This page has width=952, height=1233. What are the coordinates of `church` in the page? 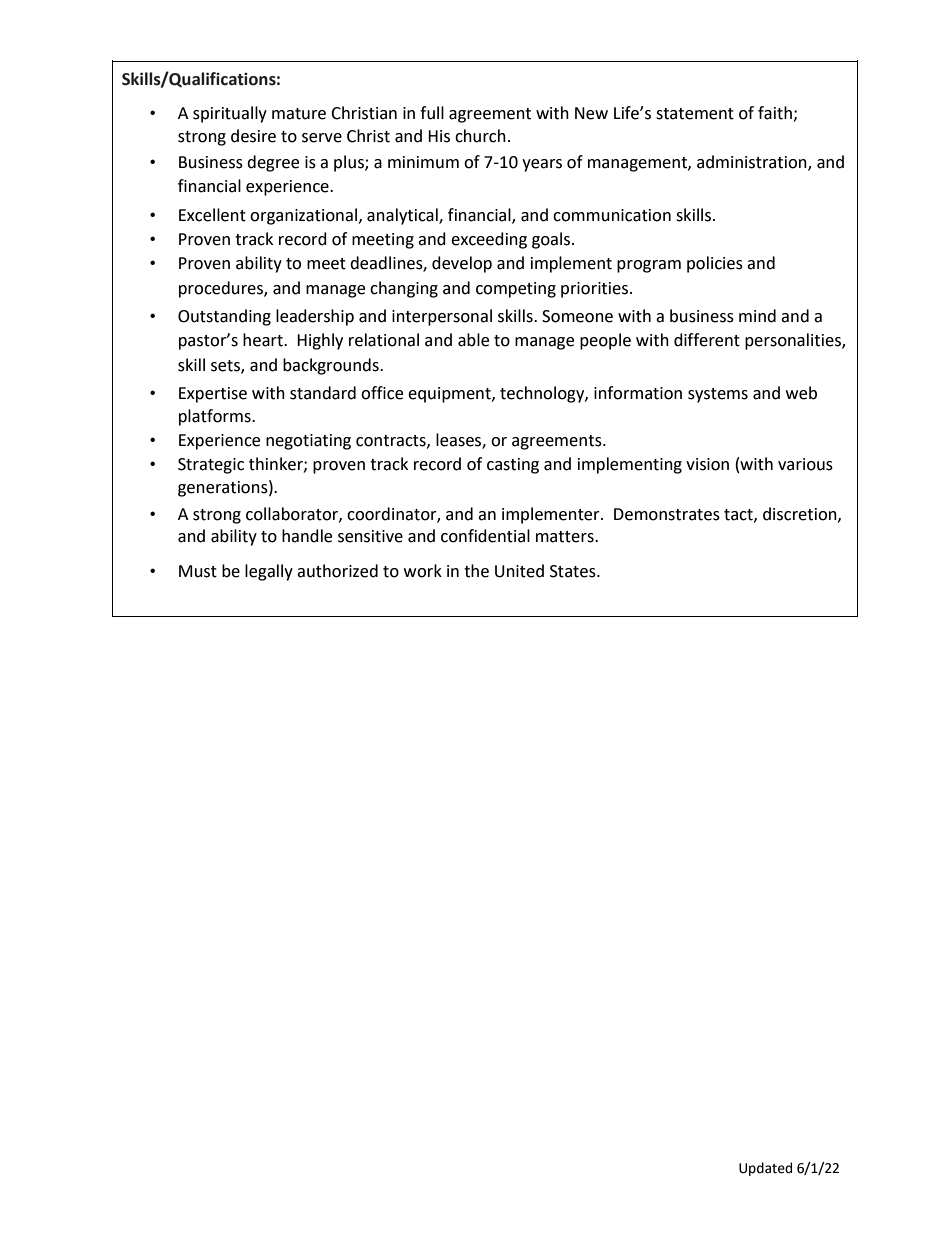 It's located at (480, 136).
